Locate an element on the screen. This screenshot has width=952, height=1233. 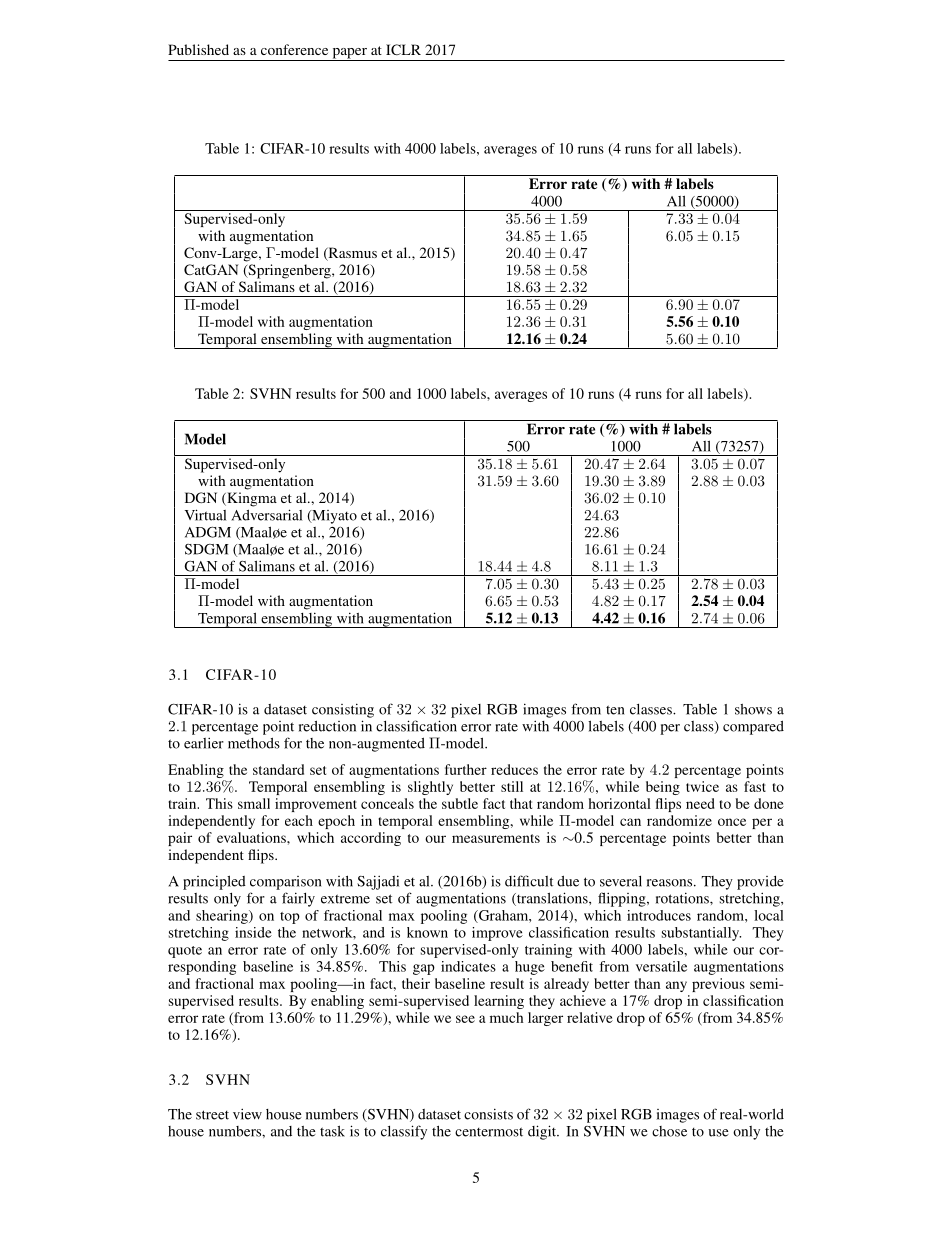
Adversarial is located at coordinates (267, 515).
